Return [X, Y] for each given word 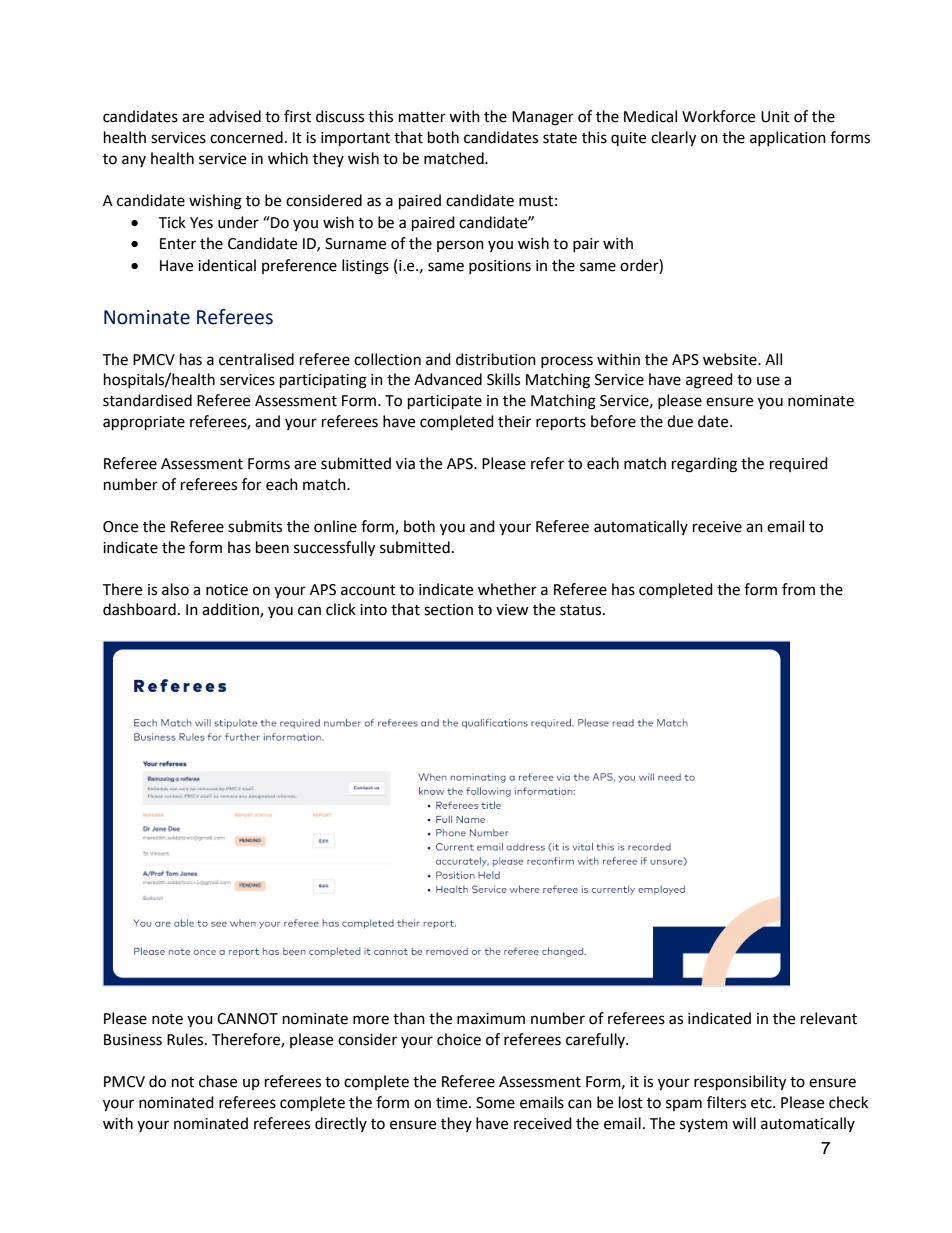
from [798, 589]
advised [235, 116]
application [788, 138]
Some [495, 1103]
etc [762, 1103]
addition [231, 610]
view [512, 610]
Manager [543, 118]
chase [218, 1081]
